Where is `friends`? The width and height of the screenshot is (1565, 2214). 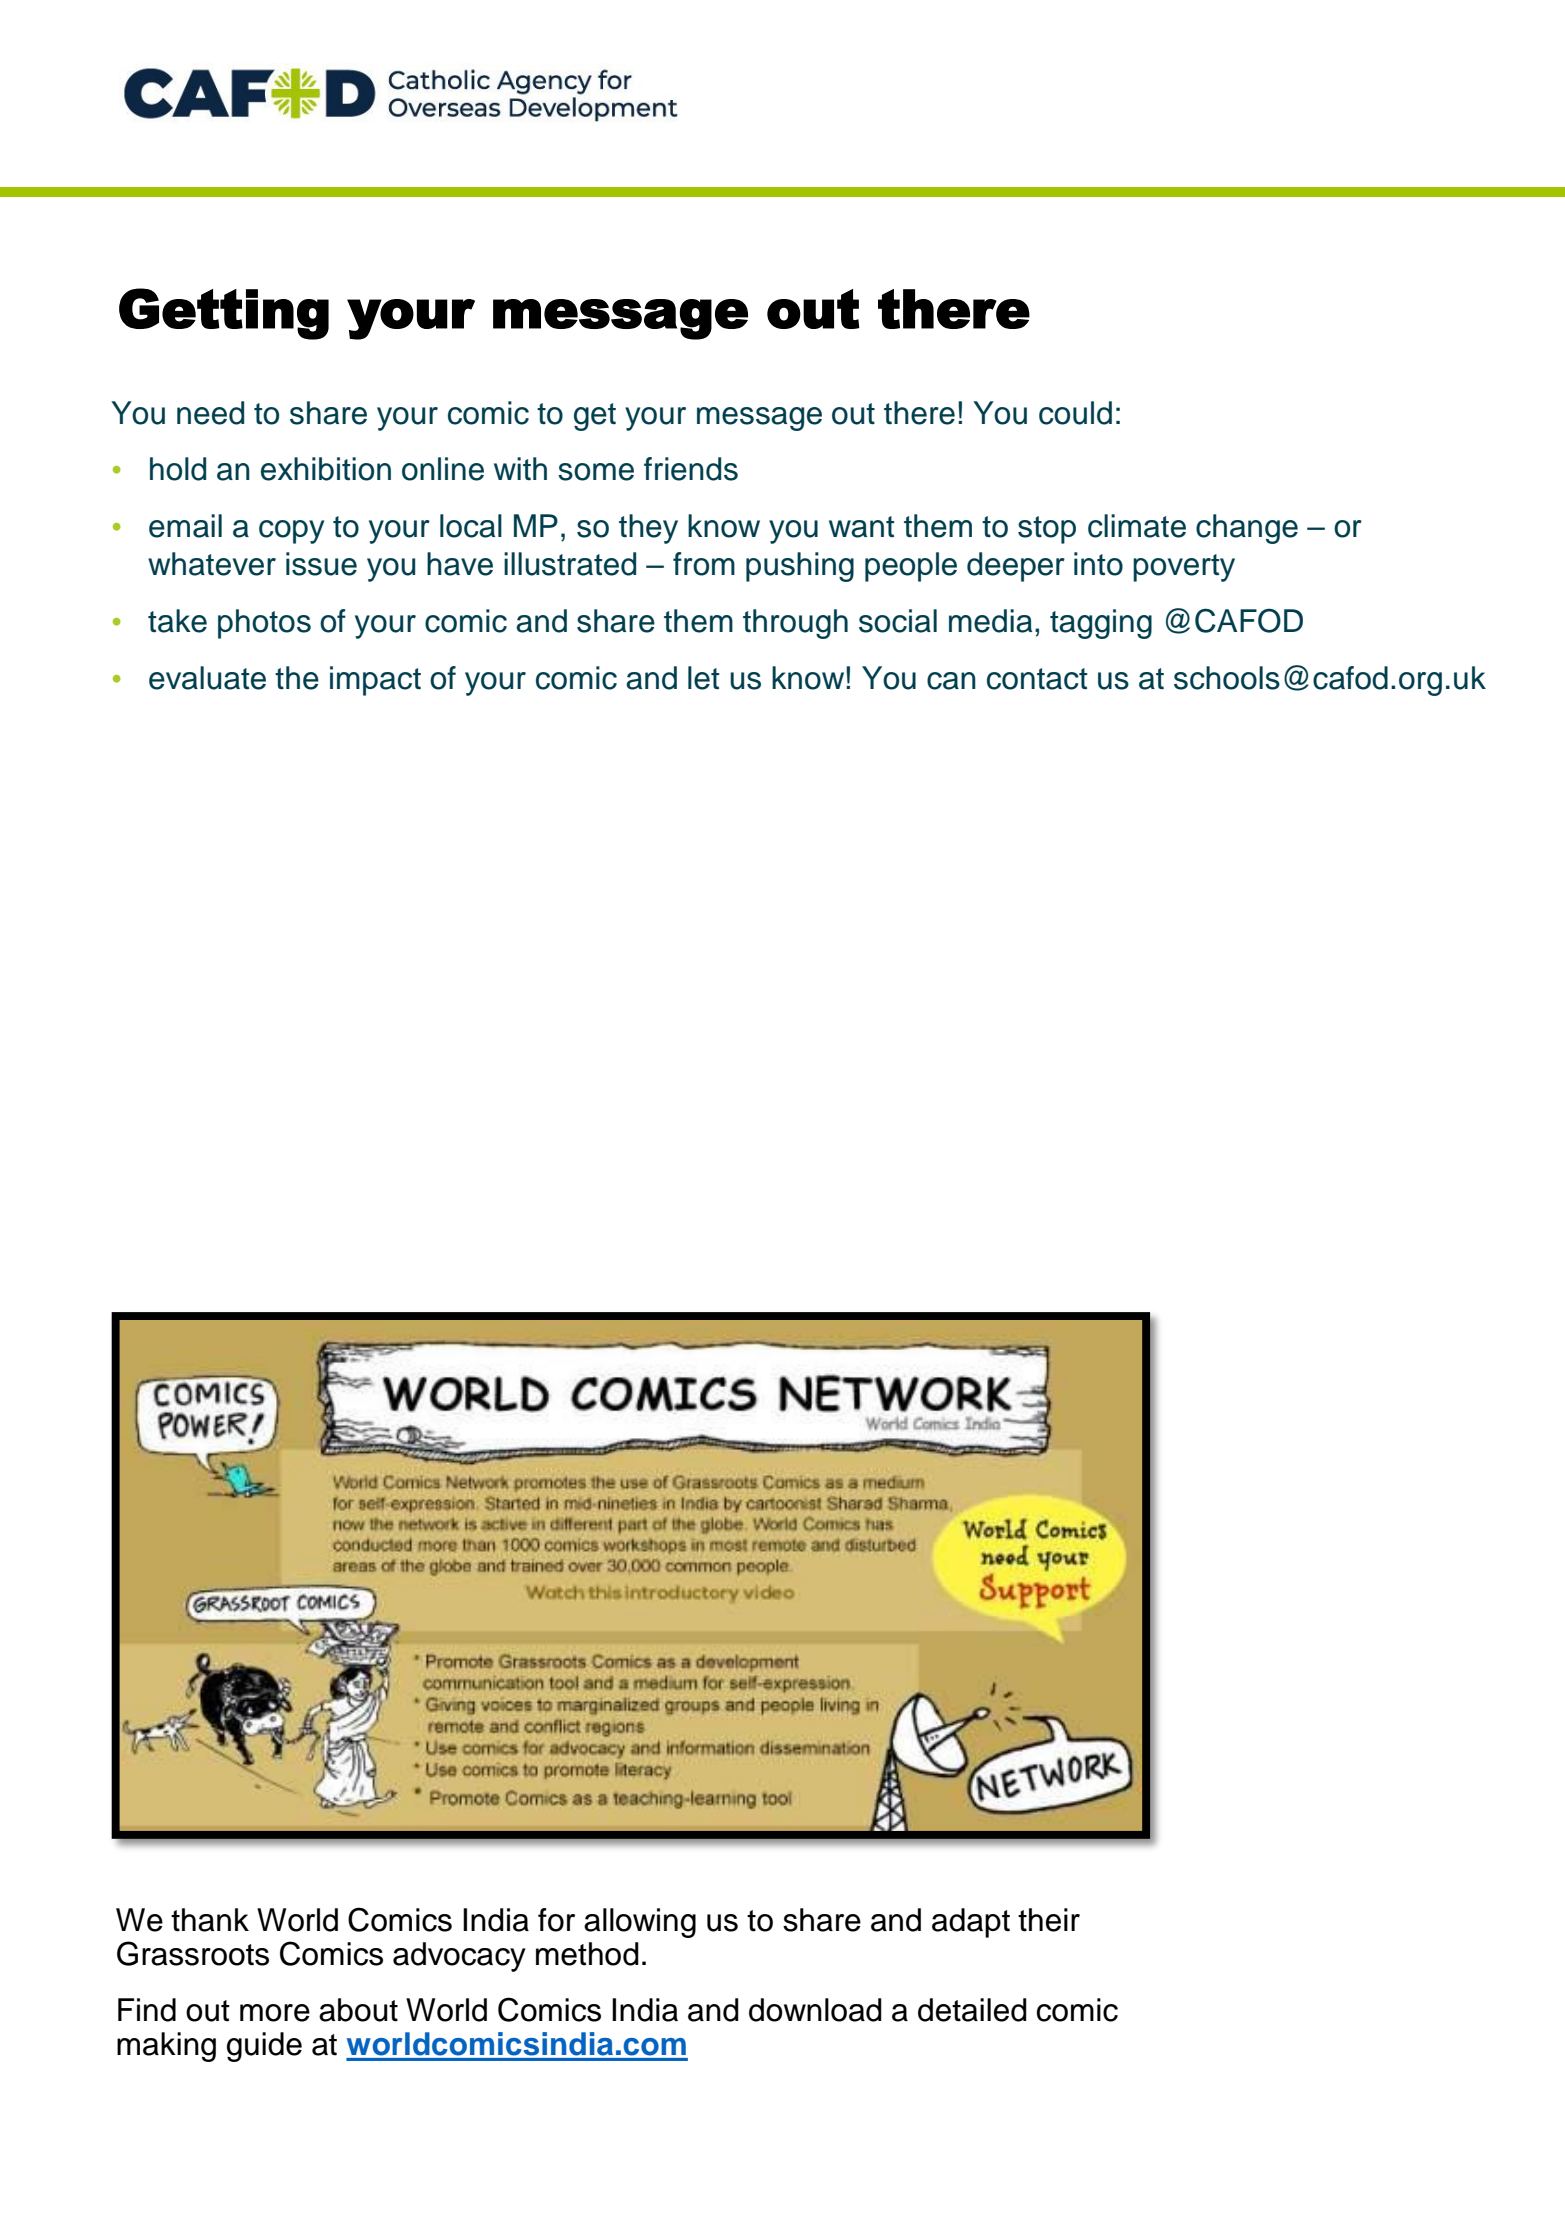 friends is located at coordinates (691, 469).
